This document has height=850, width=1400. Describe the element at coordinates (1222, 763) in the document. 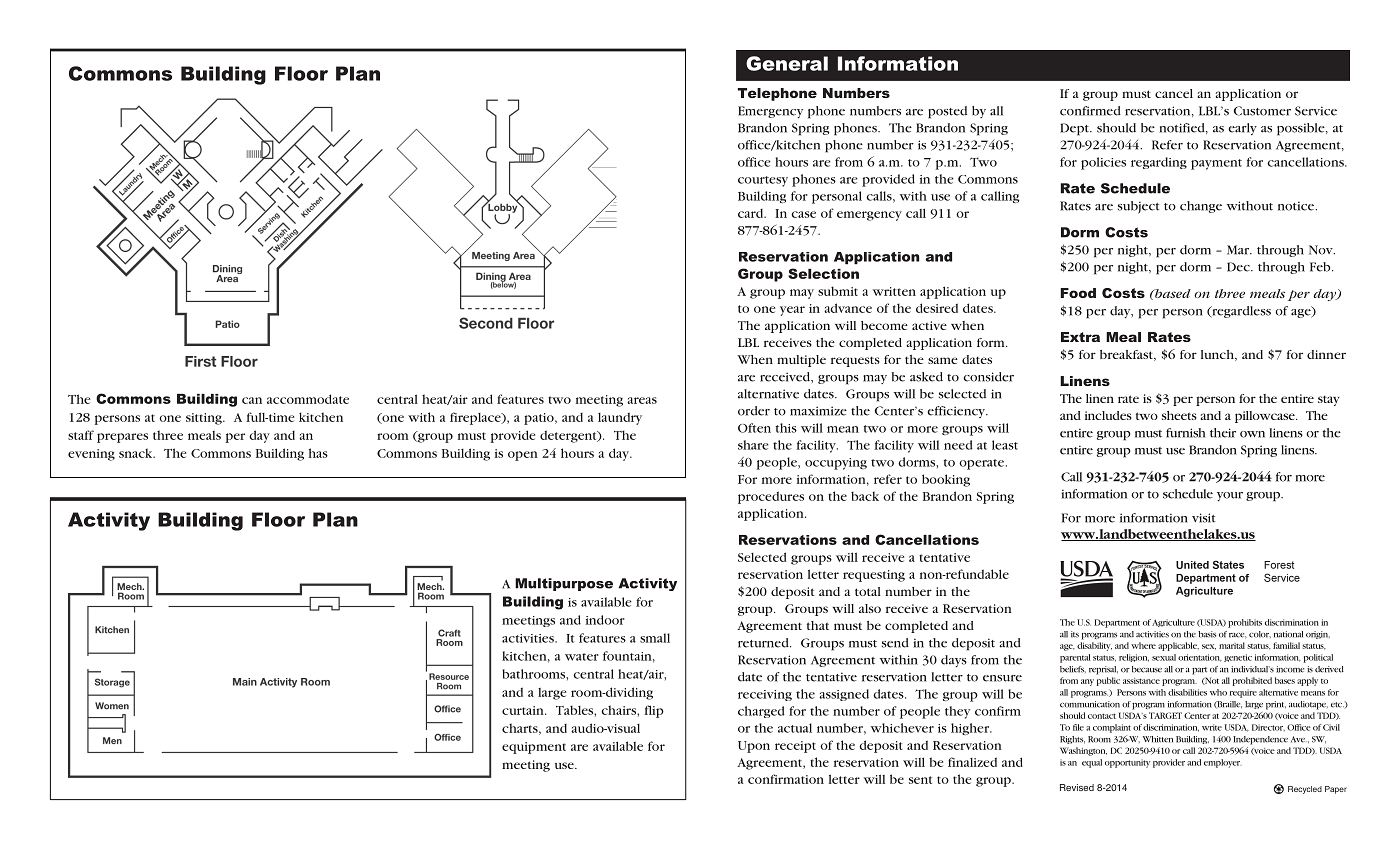

I see `employer` at that location.
